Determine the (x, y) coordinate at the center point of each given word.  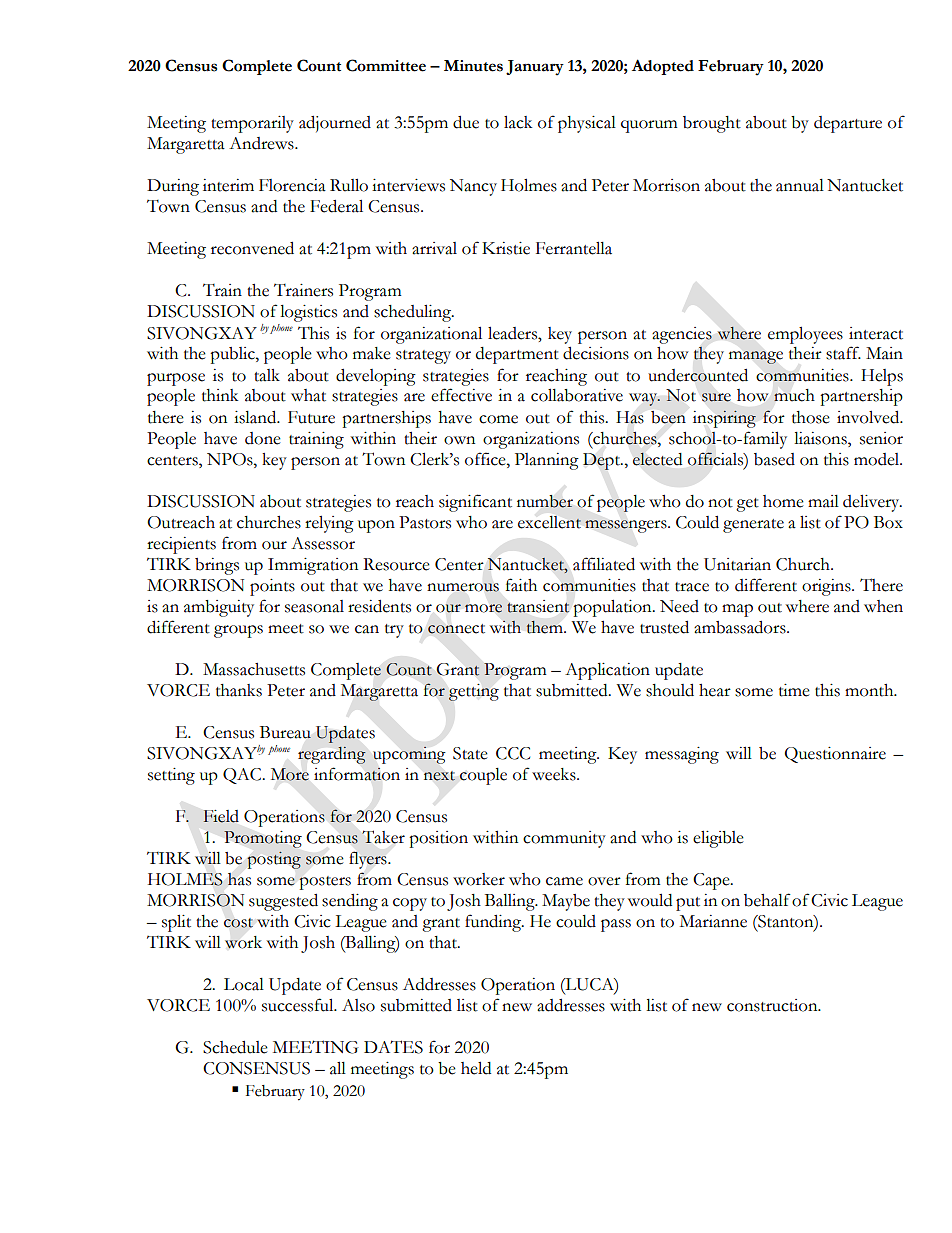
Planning (547, 461)
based (774, 459)
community (564, 839)
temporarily (252, 124)
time (794, 690)
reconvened (252, 248)
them (545, 627)
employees (805, 335)
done (263, 438)
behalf (767, 900)
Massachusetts (254, 669)
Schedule (235, 1047)
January (535, 68)
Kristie (506, 248)
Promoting (263, 839)
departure (848, 124)
